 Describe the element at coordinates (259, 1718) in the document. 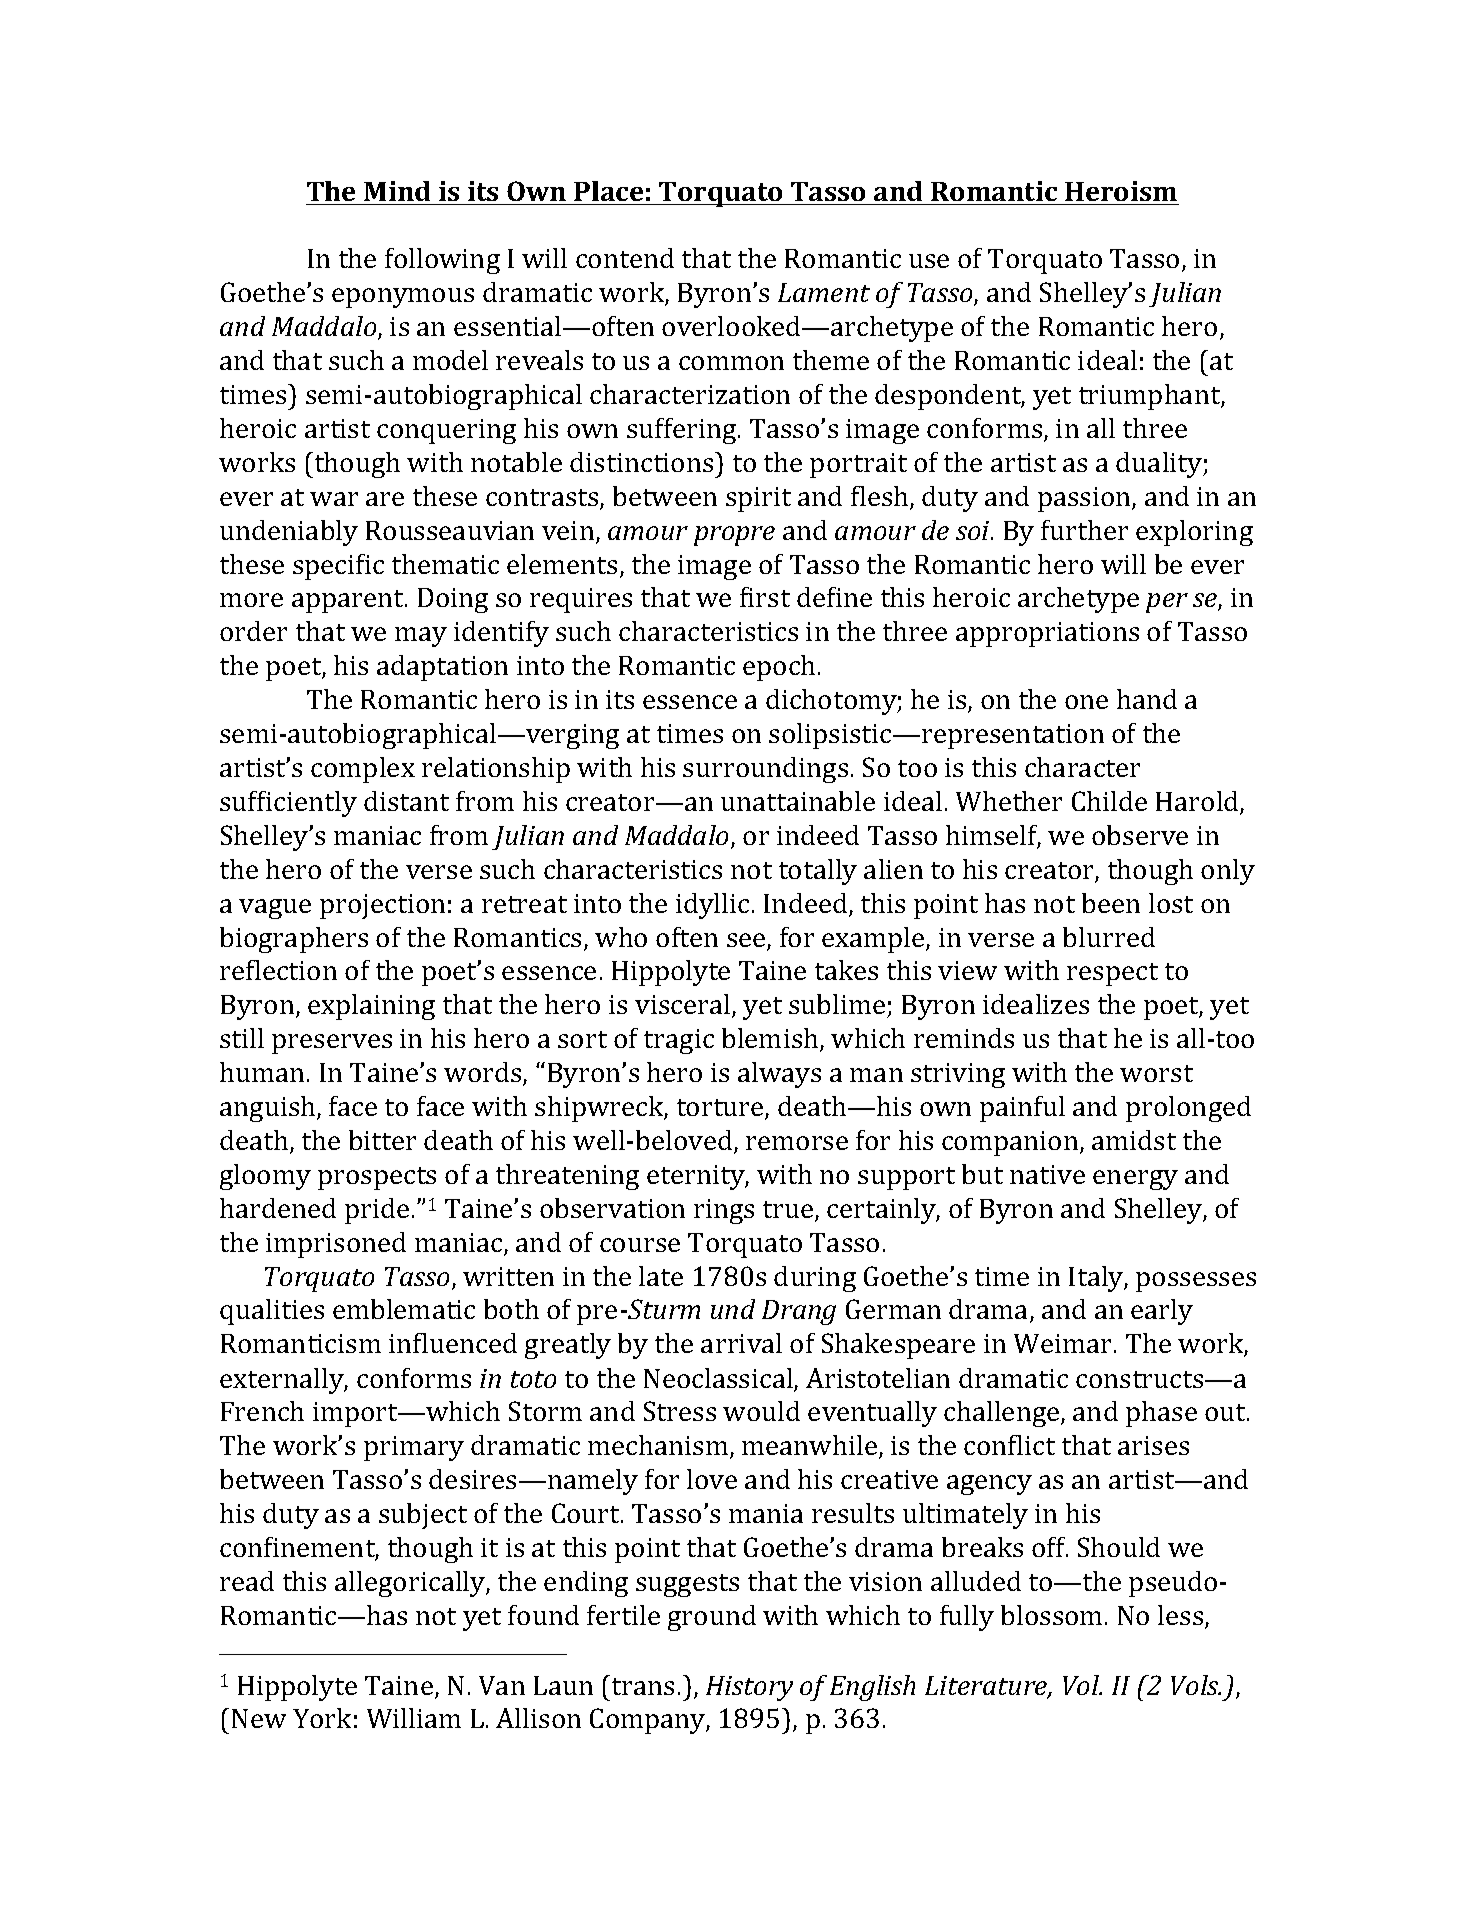

I see `New` at that location.
